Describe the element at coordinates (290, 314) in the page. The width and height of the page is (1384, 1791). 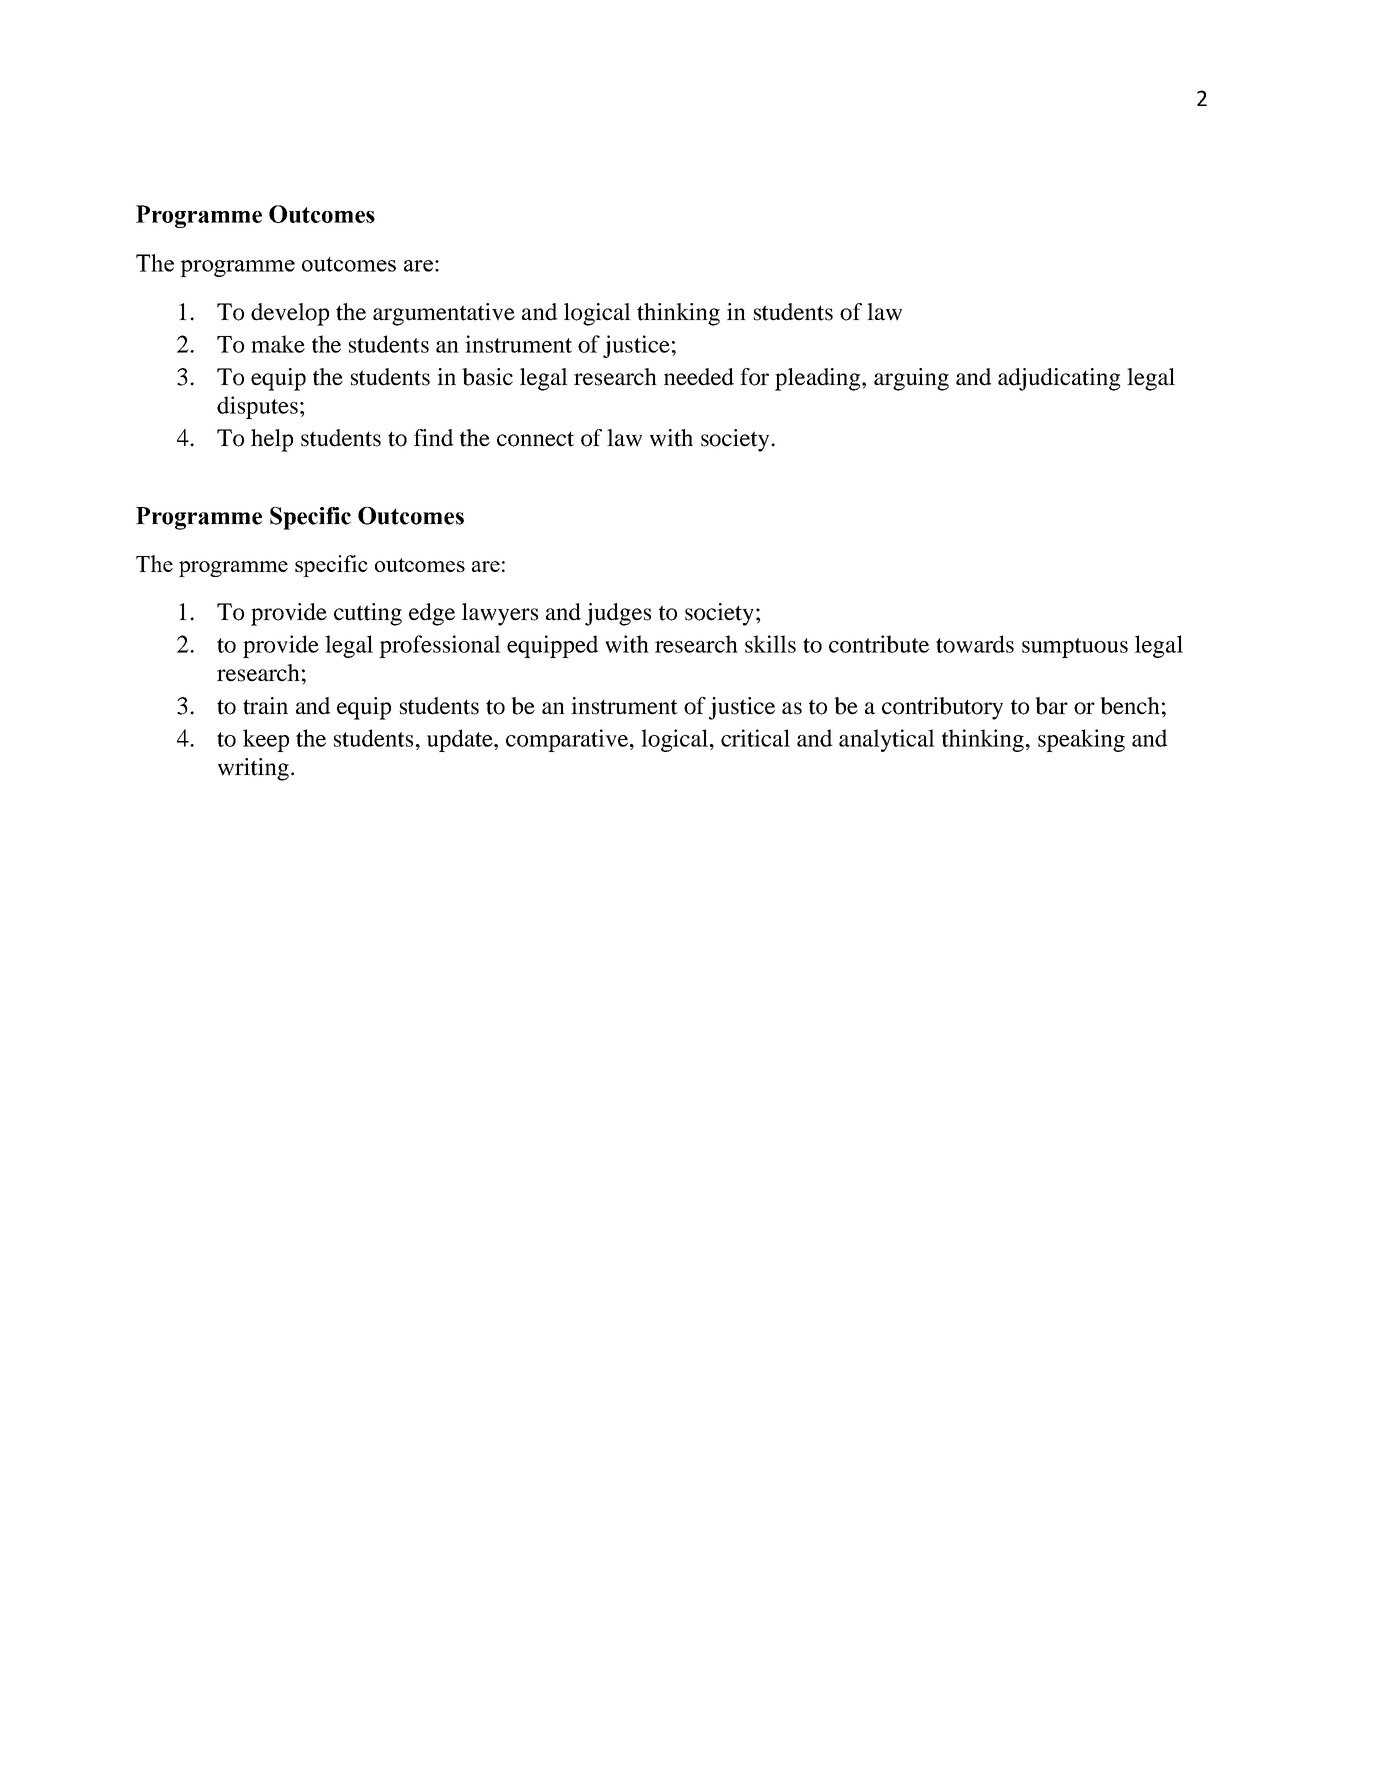
I see `develop` at that location.
